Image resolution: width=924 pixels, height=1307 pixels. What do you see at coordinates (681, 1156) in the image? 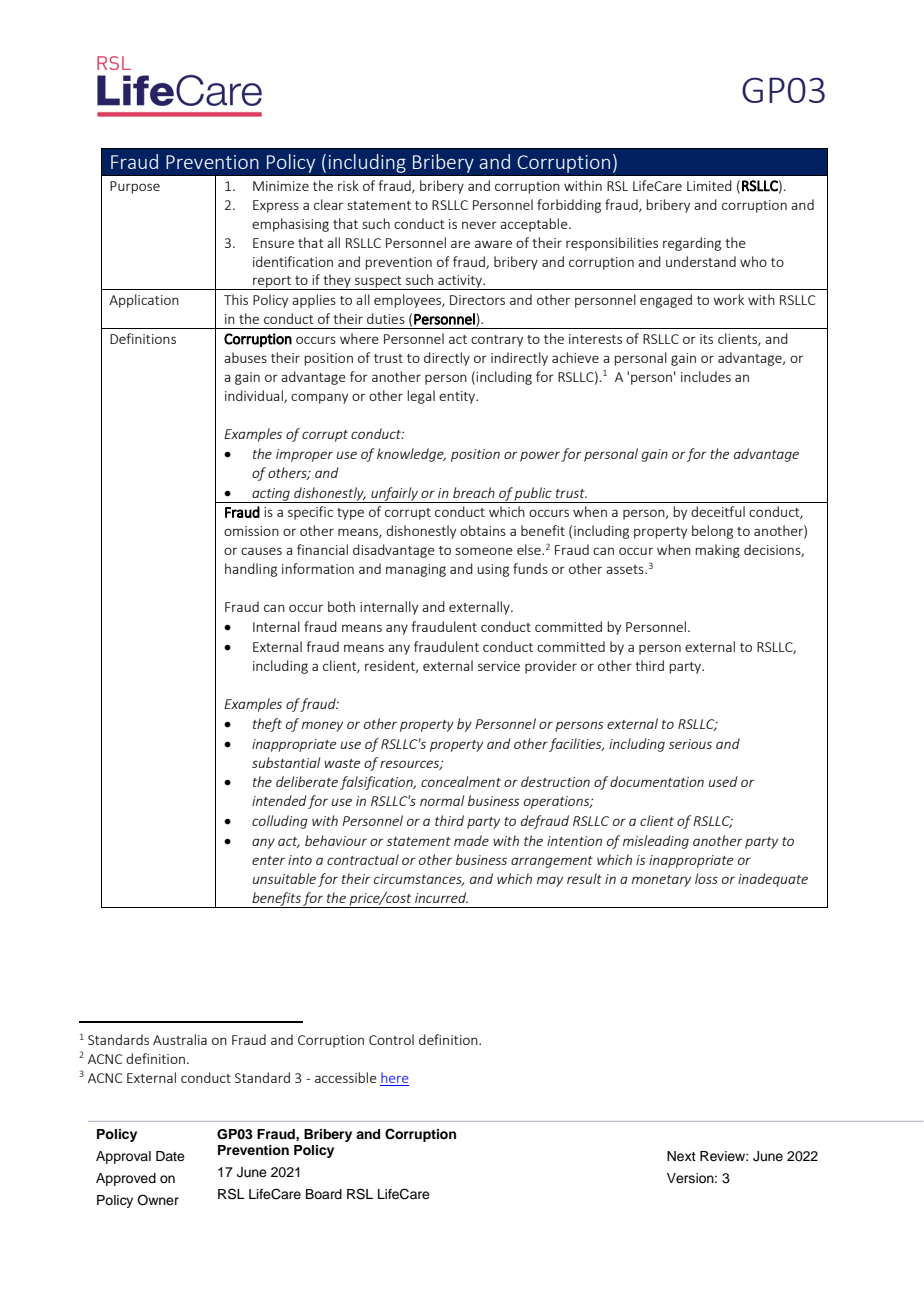
I see `Next` at bounding box center [681, 1156].
